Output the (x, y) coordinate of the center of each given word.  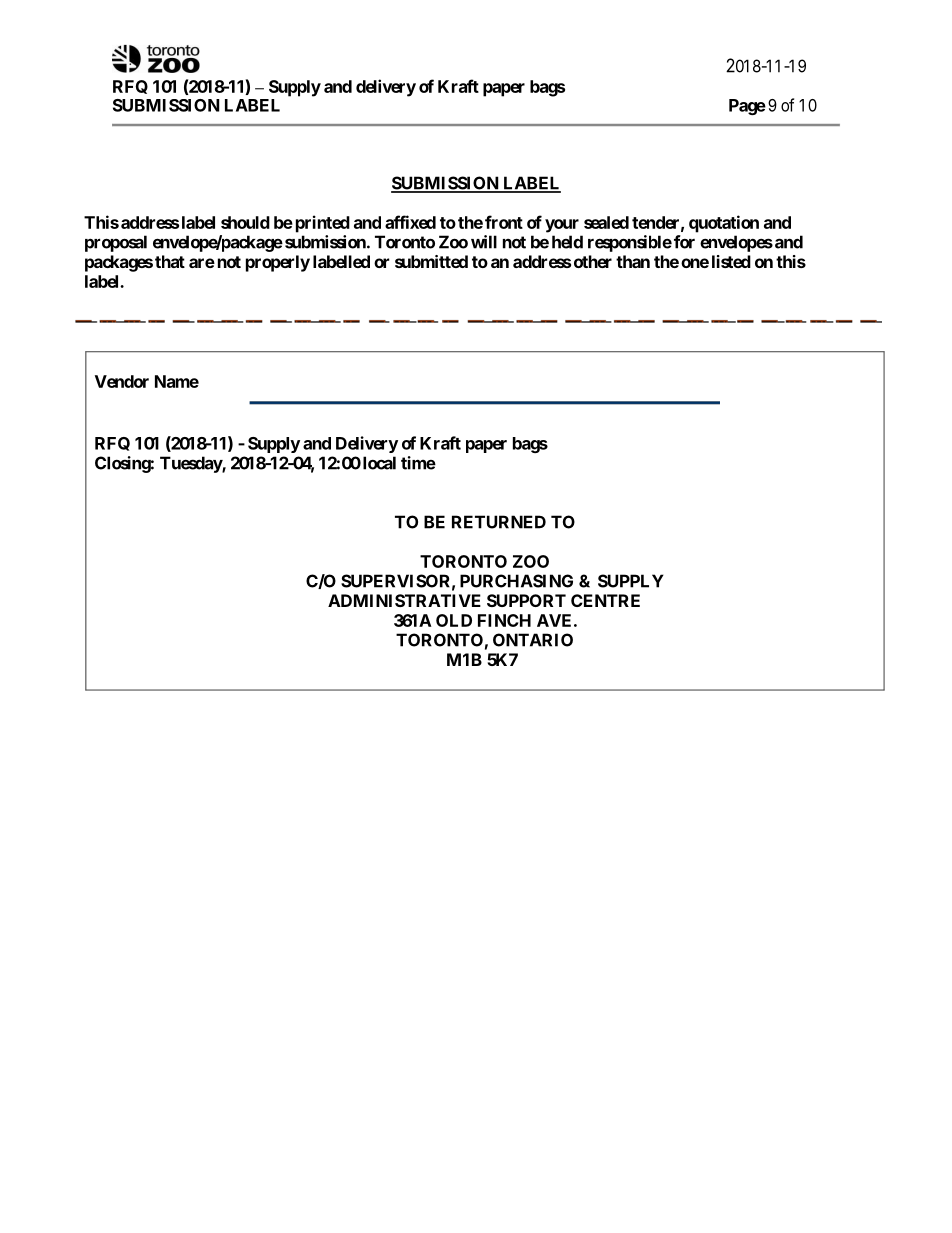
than (633, 261)
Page (747, 107)
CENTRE (605, 600)
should (245, 222)
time (418, 463)
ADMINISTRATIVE (404, 600)
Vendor (122, 381)
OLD (454, 620)
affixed (410, 222)
